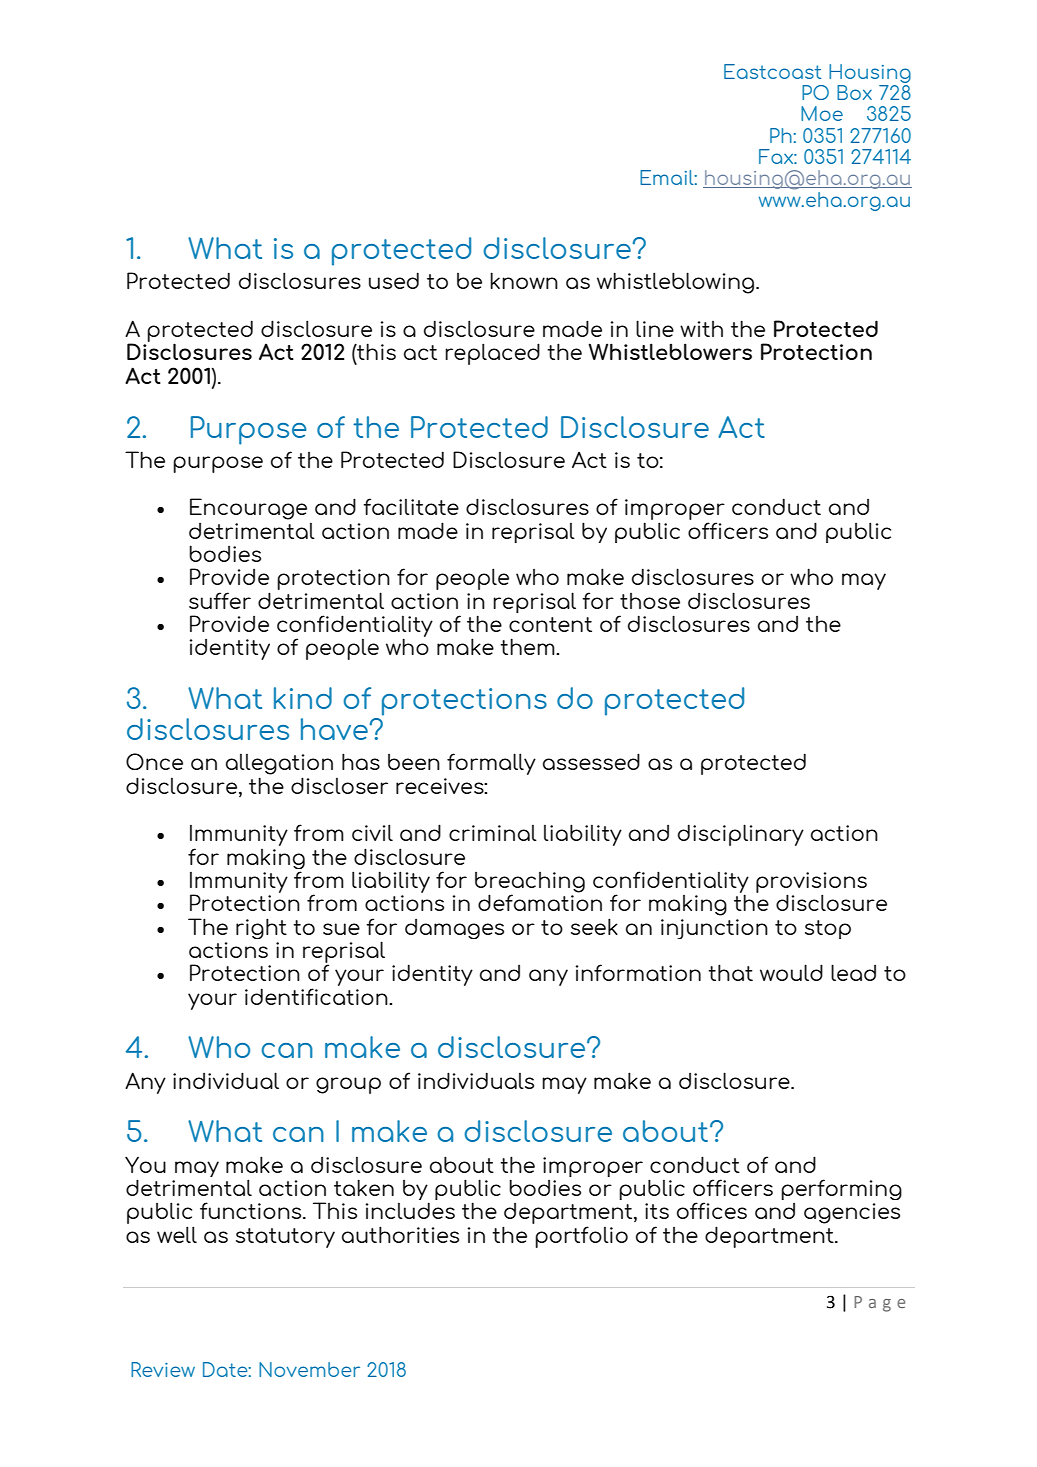  What do you see at coordinates (524, 280) in the document?
I see `known` at bounding box center [524, 280].
